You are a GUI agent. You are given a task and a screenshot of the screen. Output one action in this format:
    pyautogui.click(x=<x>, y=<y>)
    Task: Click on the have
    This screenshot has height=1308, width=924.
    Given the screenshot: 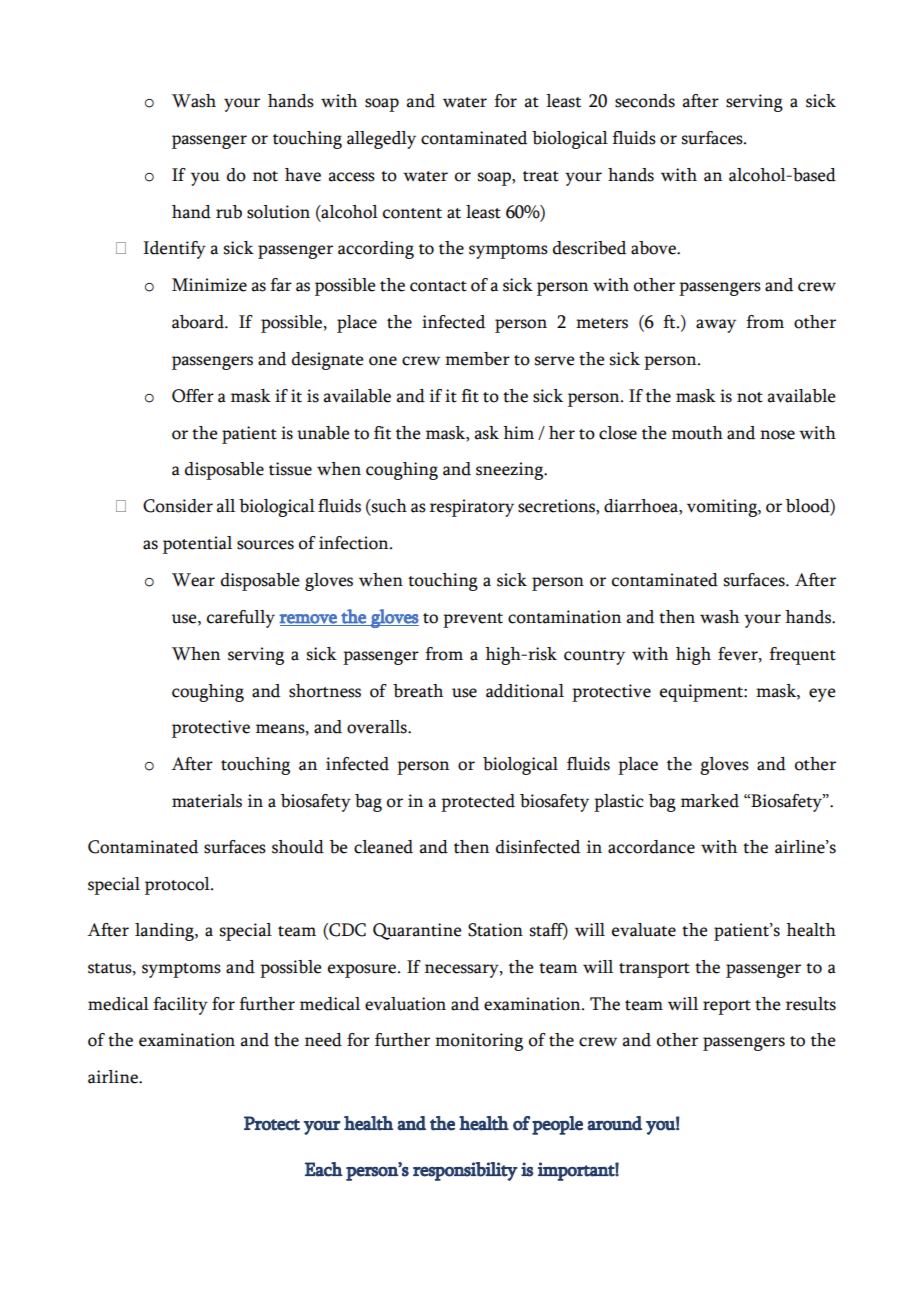 What is the action you would take?
    pyautogui.click(x=303, y=175)
